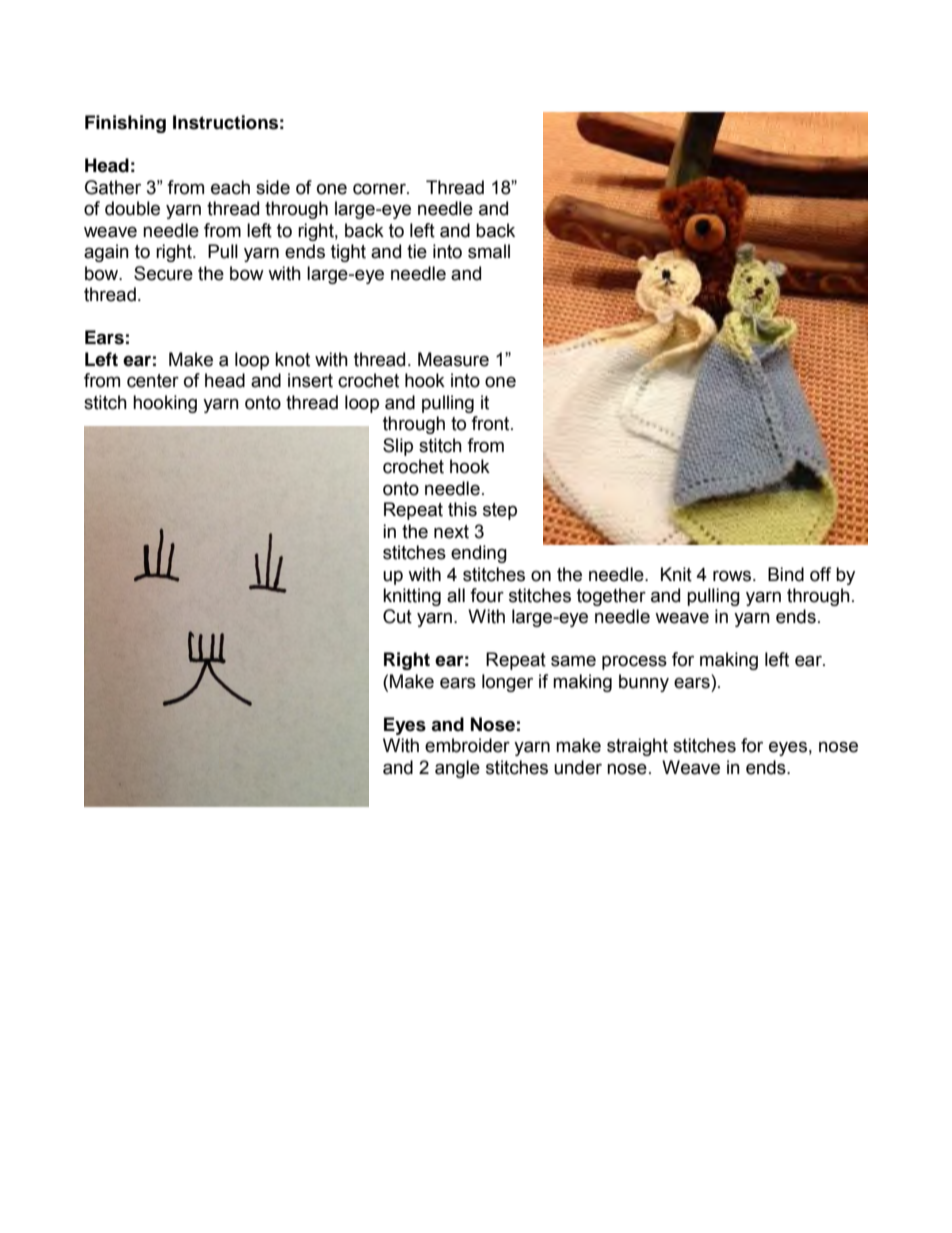 The height and width of the screenshot is (1233, 952). Describe the element at coordinates (491, 423) in the screenshot. I see `front` at that location.
